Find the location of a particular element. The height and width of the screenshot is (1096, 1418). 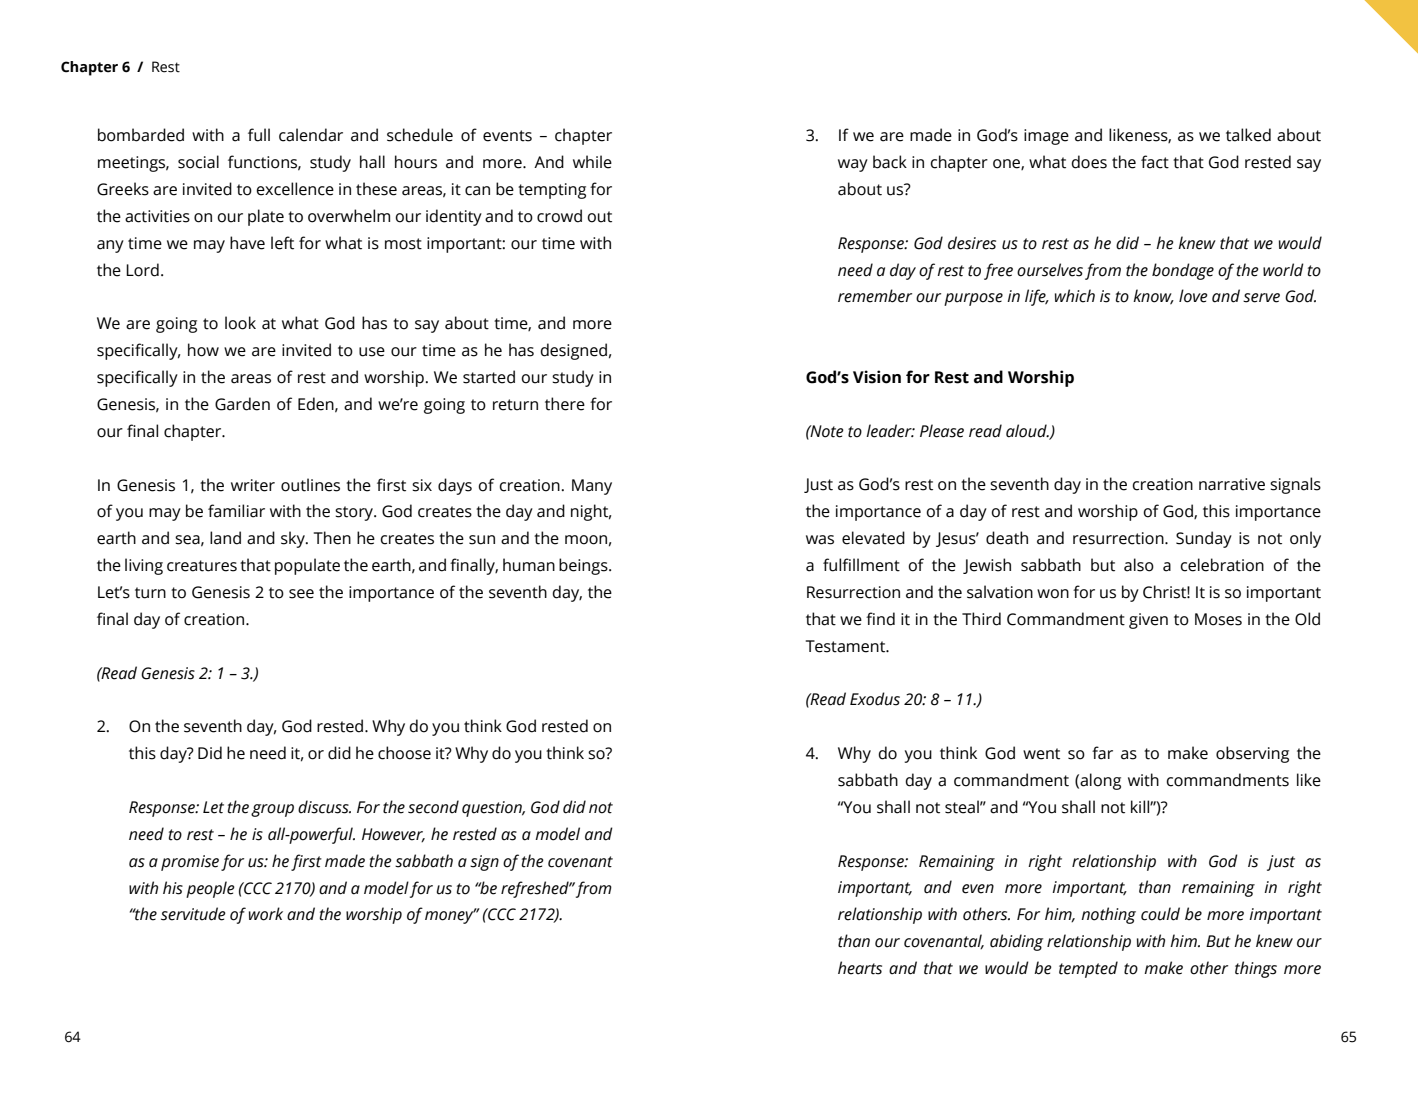

work is located at coordinates (266, 914).
